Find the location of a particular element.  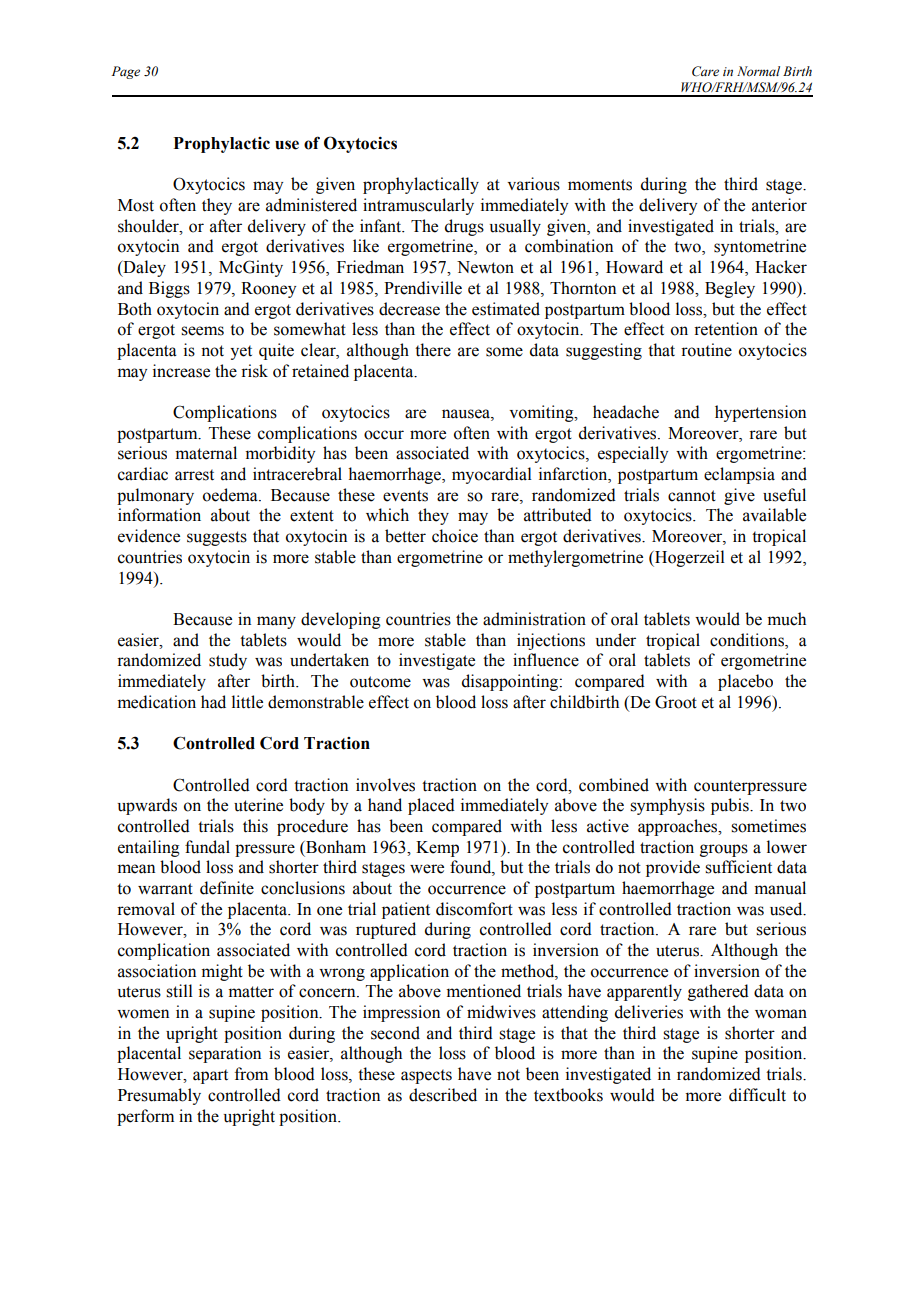

Care is located at coordinates (705, 71).
